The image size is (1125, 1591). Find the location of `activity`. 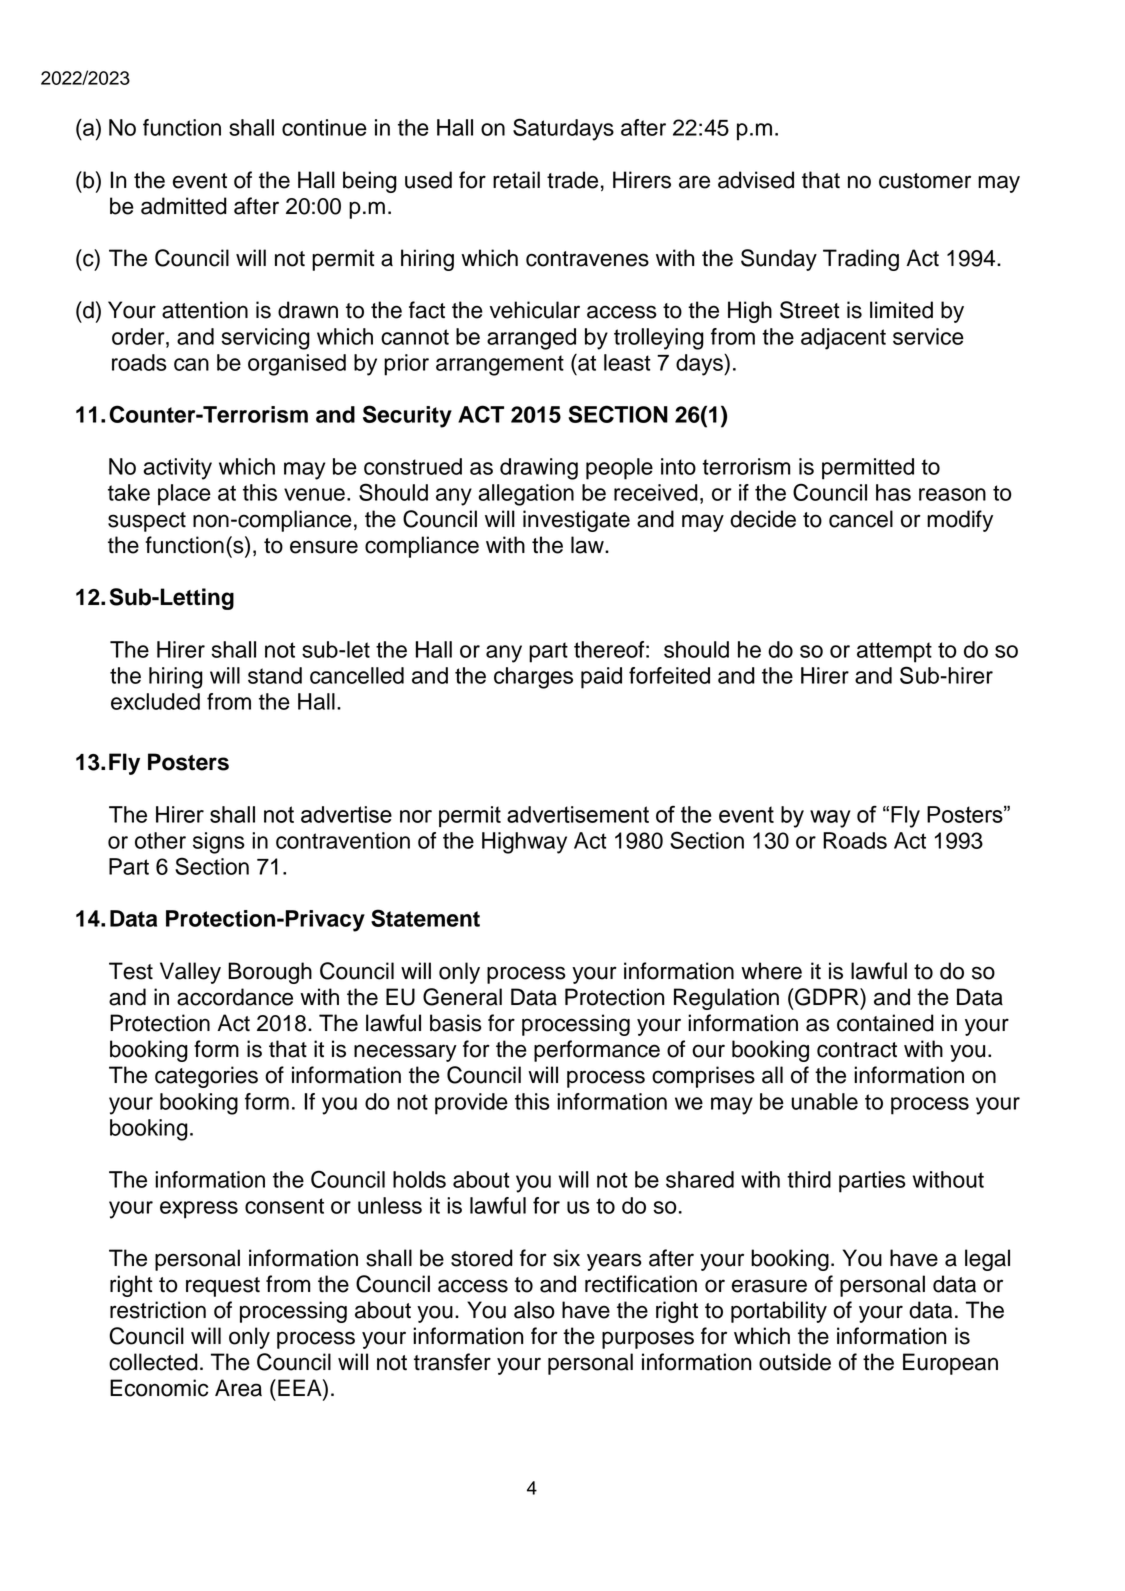

activity is located at coordinates (177, 469).
